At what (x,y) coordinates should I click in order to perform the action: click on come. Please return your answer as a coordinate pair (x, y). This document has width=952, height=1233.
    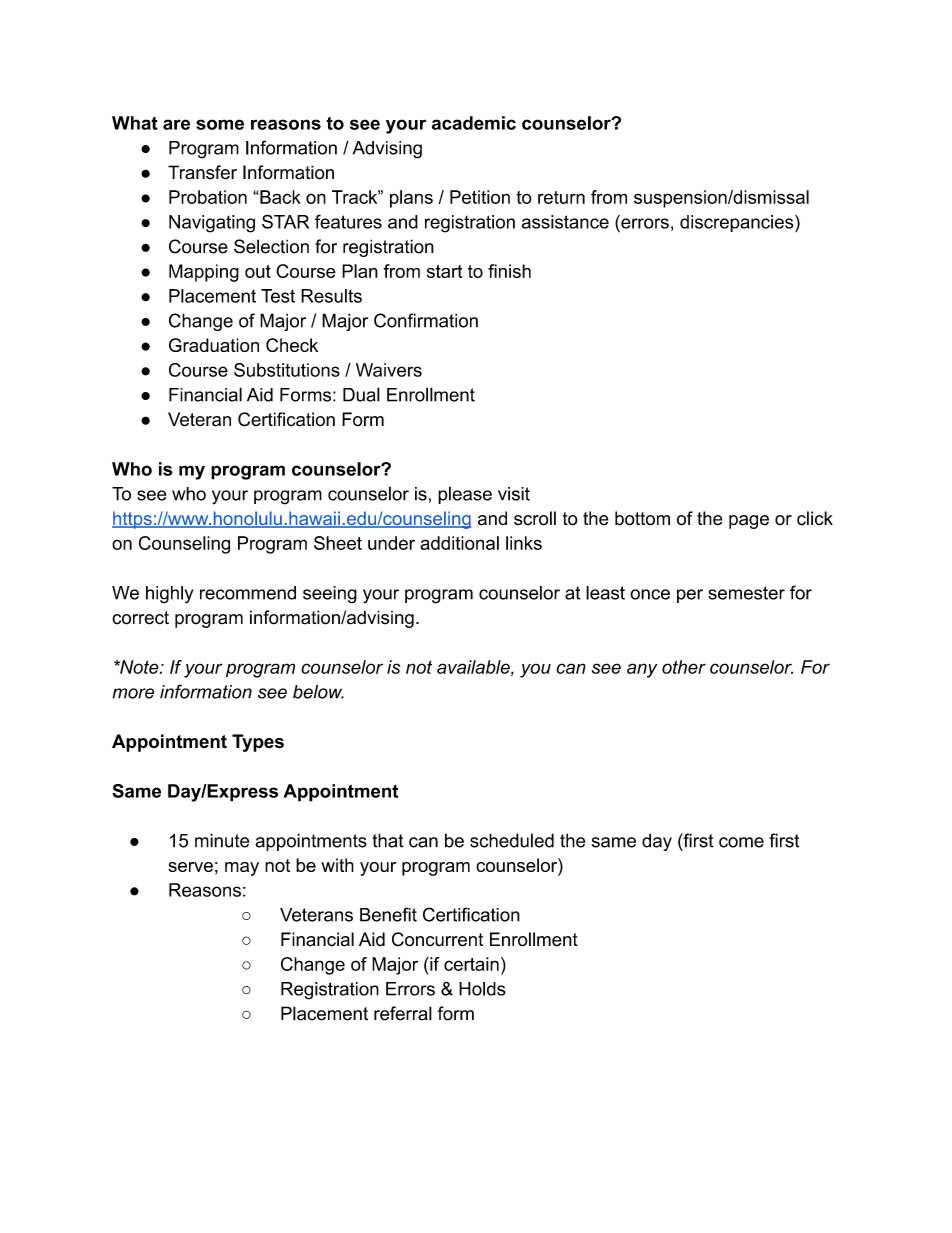
    Looking at the image, I should click on (741, 842).
